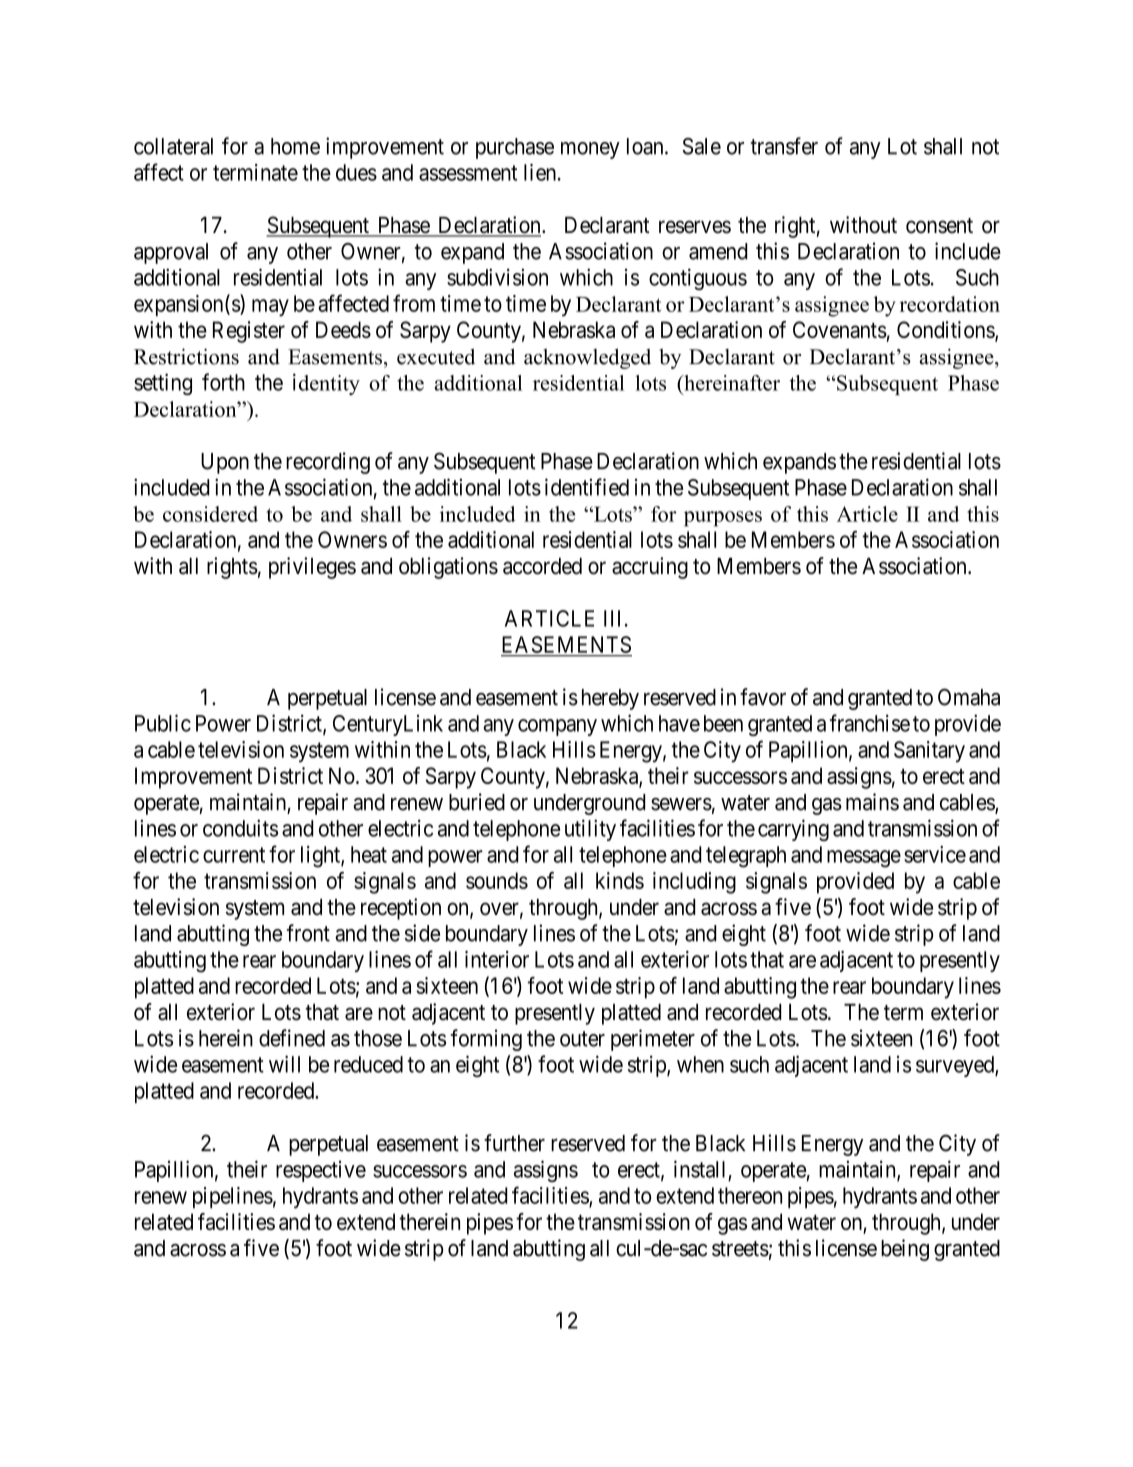 The image size is (1133, 1467). Describe the element at coordinates (872, 802) in the screenshot. I see `mains` at that location.
